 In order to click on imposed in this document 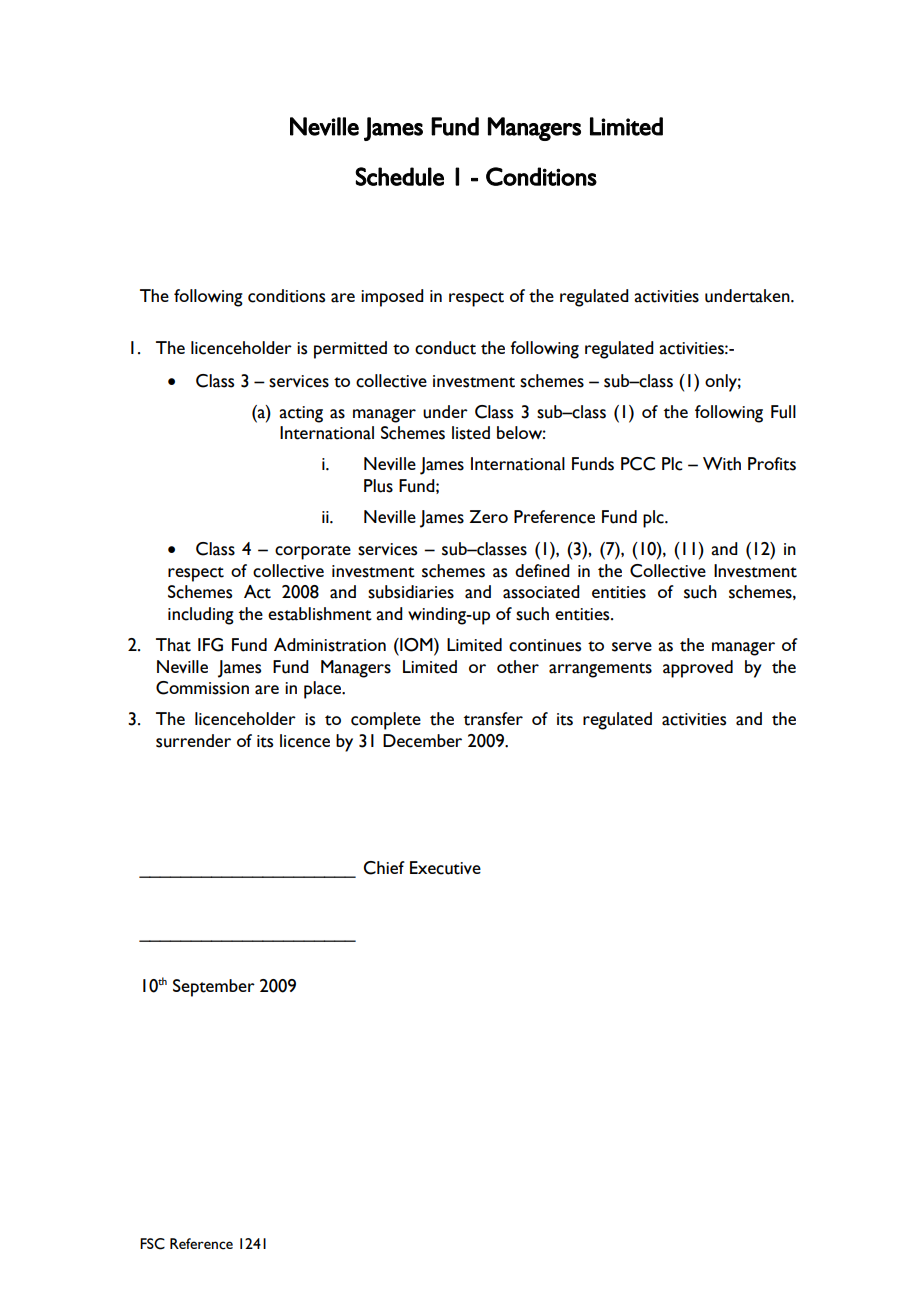, I will do `click(392, 298)`.
